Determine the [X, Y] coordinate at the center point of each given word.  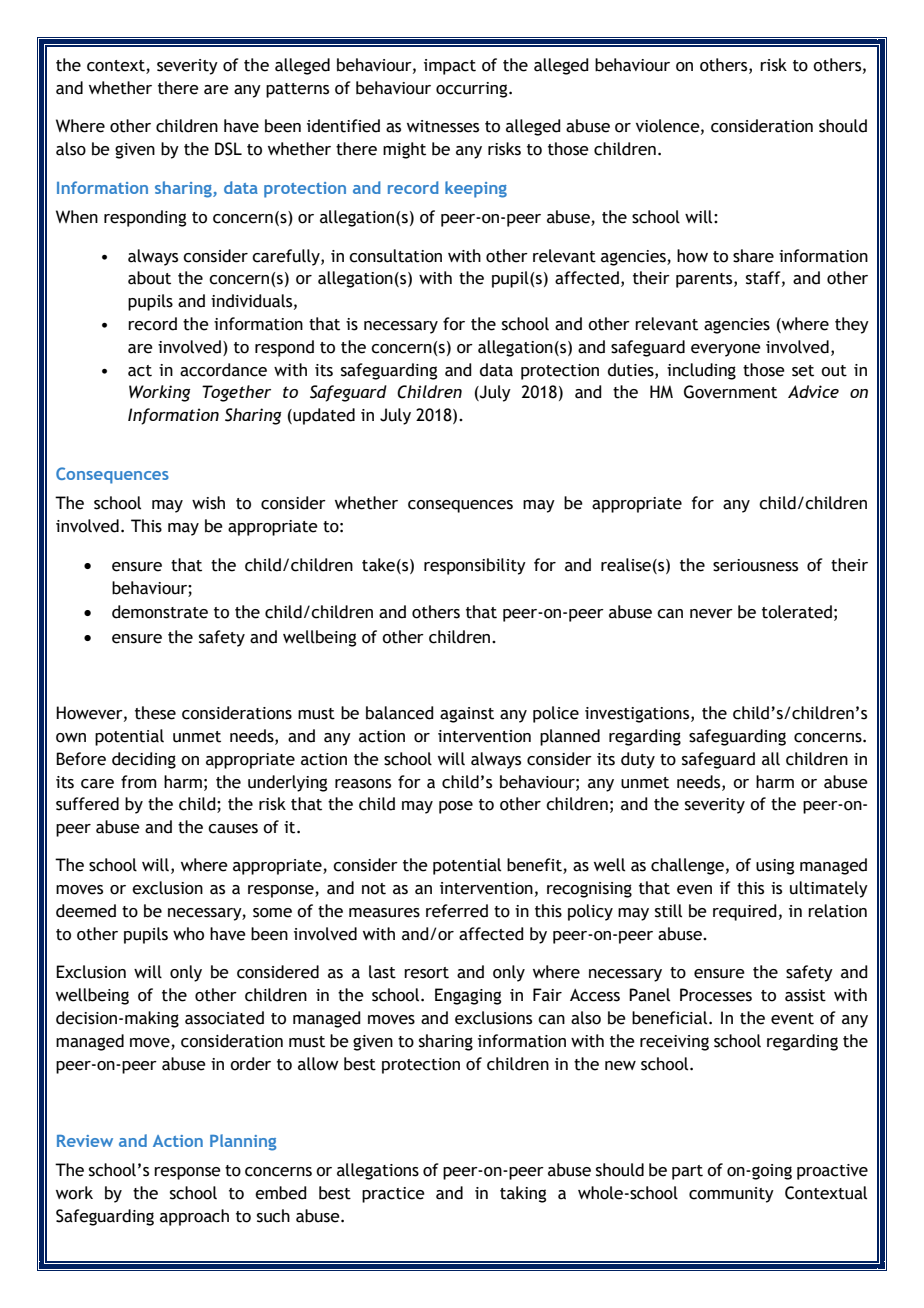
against [467, 715]
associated [224, 1018]
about [149, 278]
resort [426, 973]
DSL [228, 149]
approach [194, 1217]
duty [638, 760]
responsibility [475, 566]
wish [208, 503]
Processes [716, 995]
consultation [395, 256]
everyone [726, 350]
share [753, 256]
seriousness [755, 565]
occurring [473, 90]
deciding [144, 760]
